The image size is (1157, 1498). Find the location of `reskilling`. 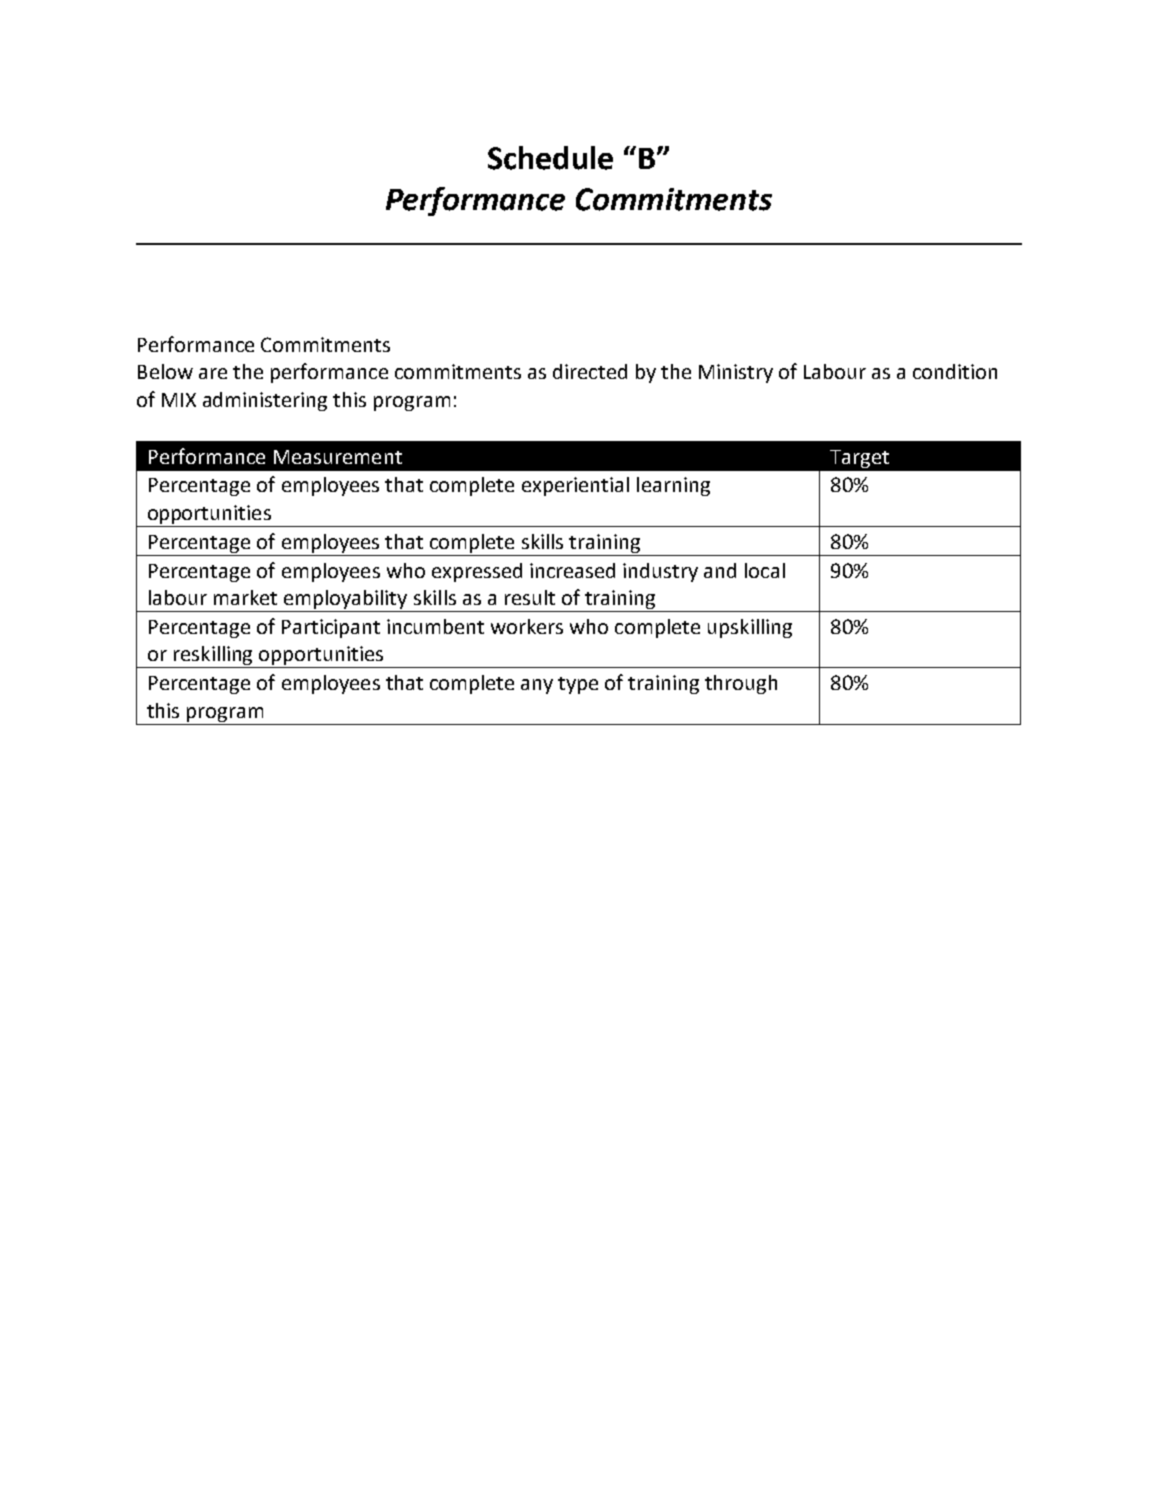

reskilling is located at coordinates (213, 657).
